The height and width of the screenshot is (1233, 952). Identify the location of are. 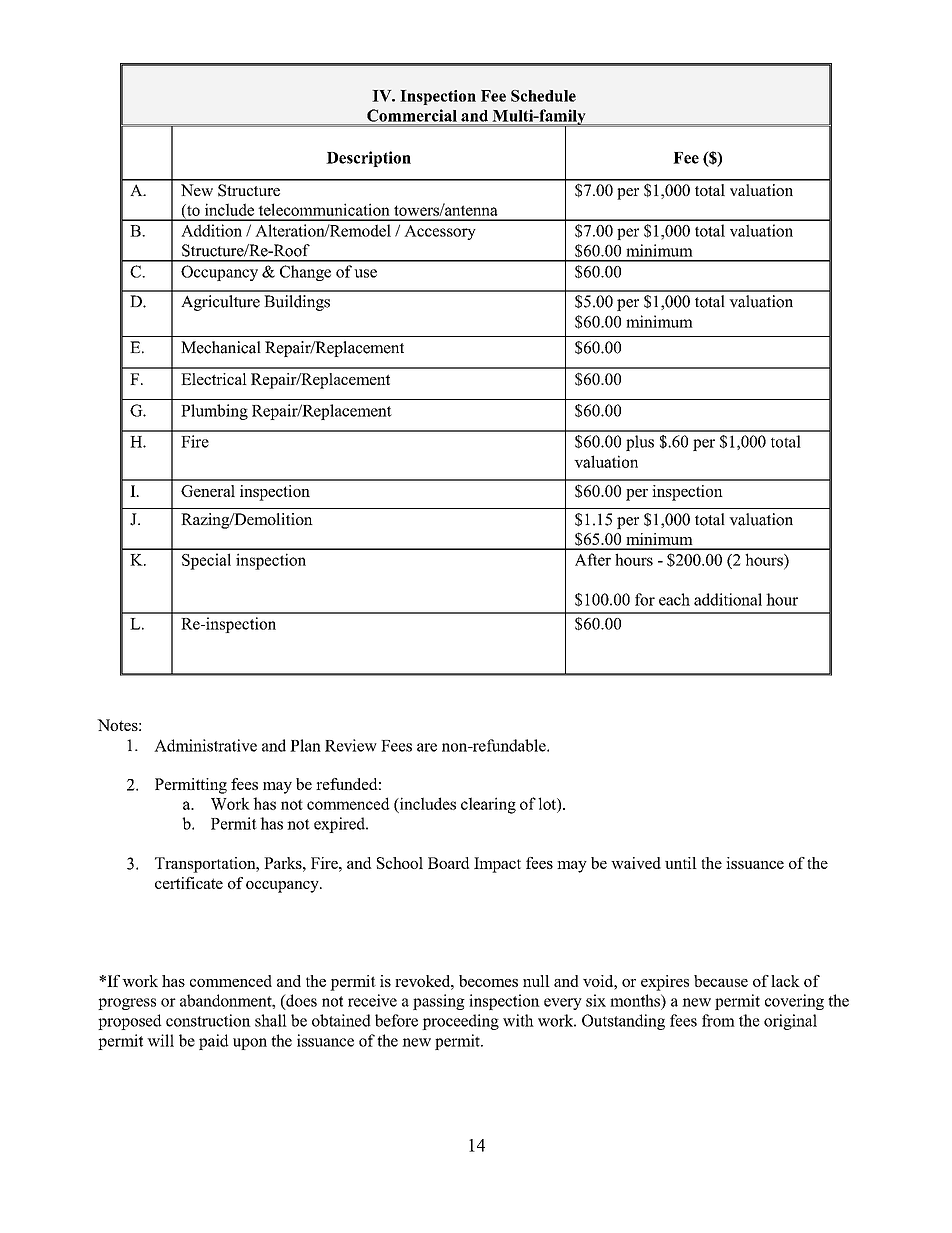
(427, 747).
